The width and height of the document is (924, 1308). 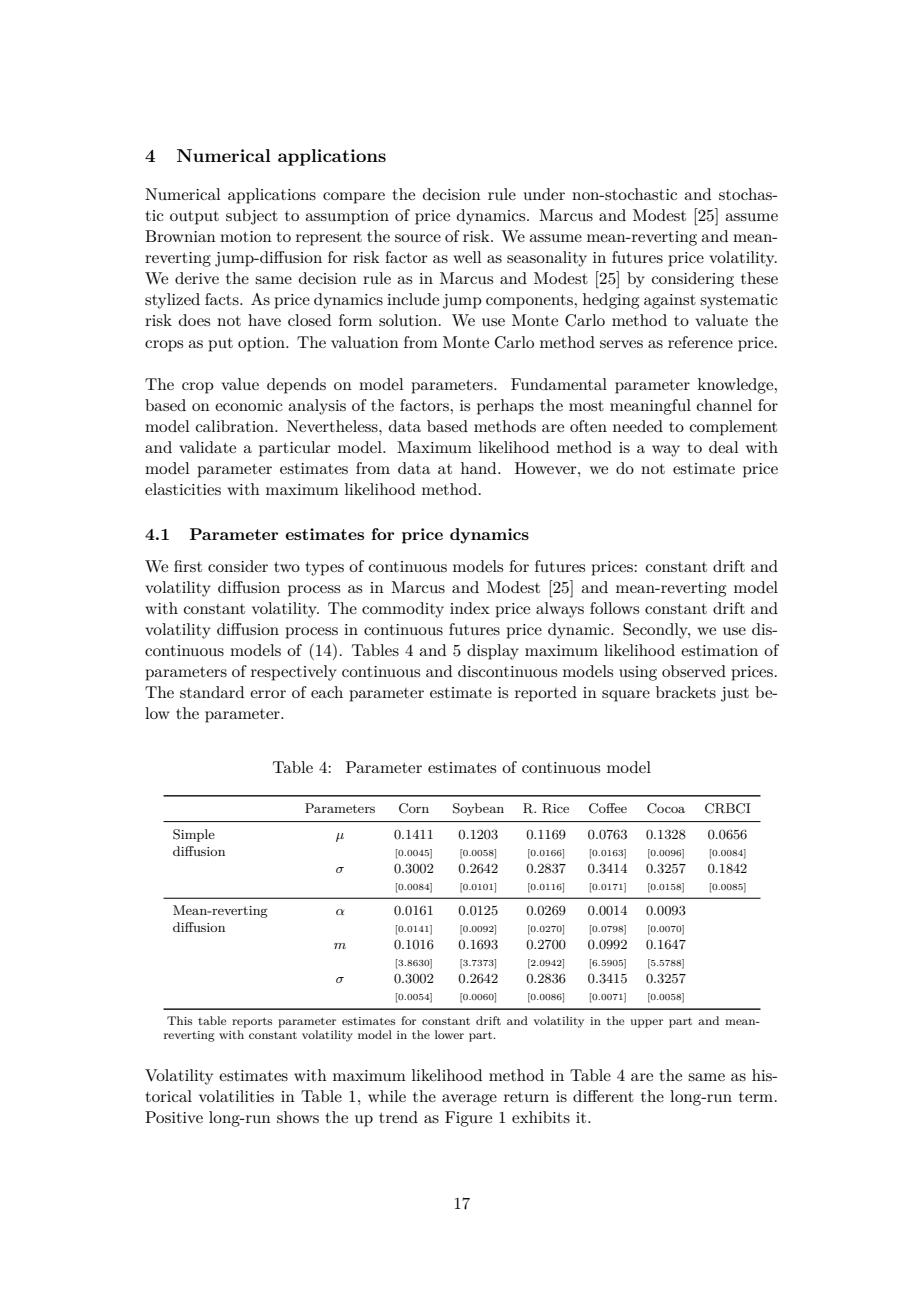 I want to click on hand, so click(x=480, y=468).
